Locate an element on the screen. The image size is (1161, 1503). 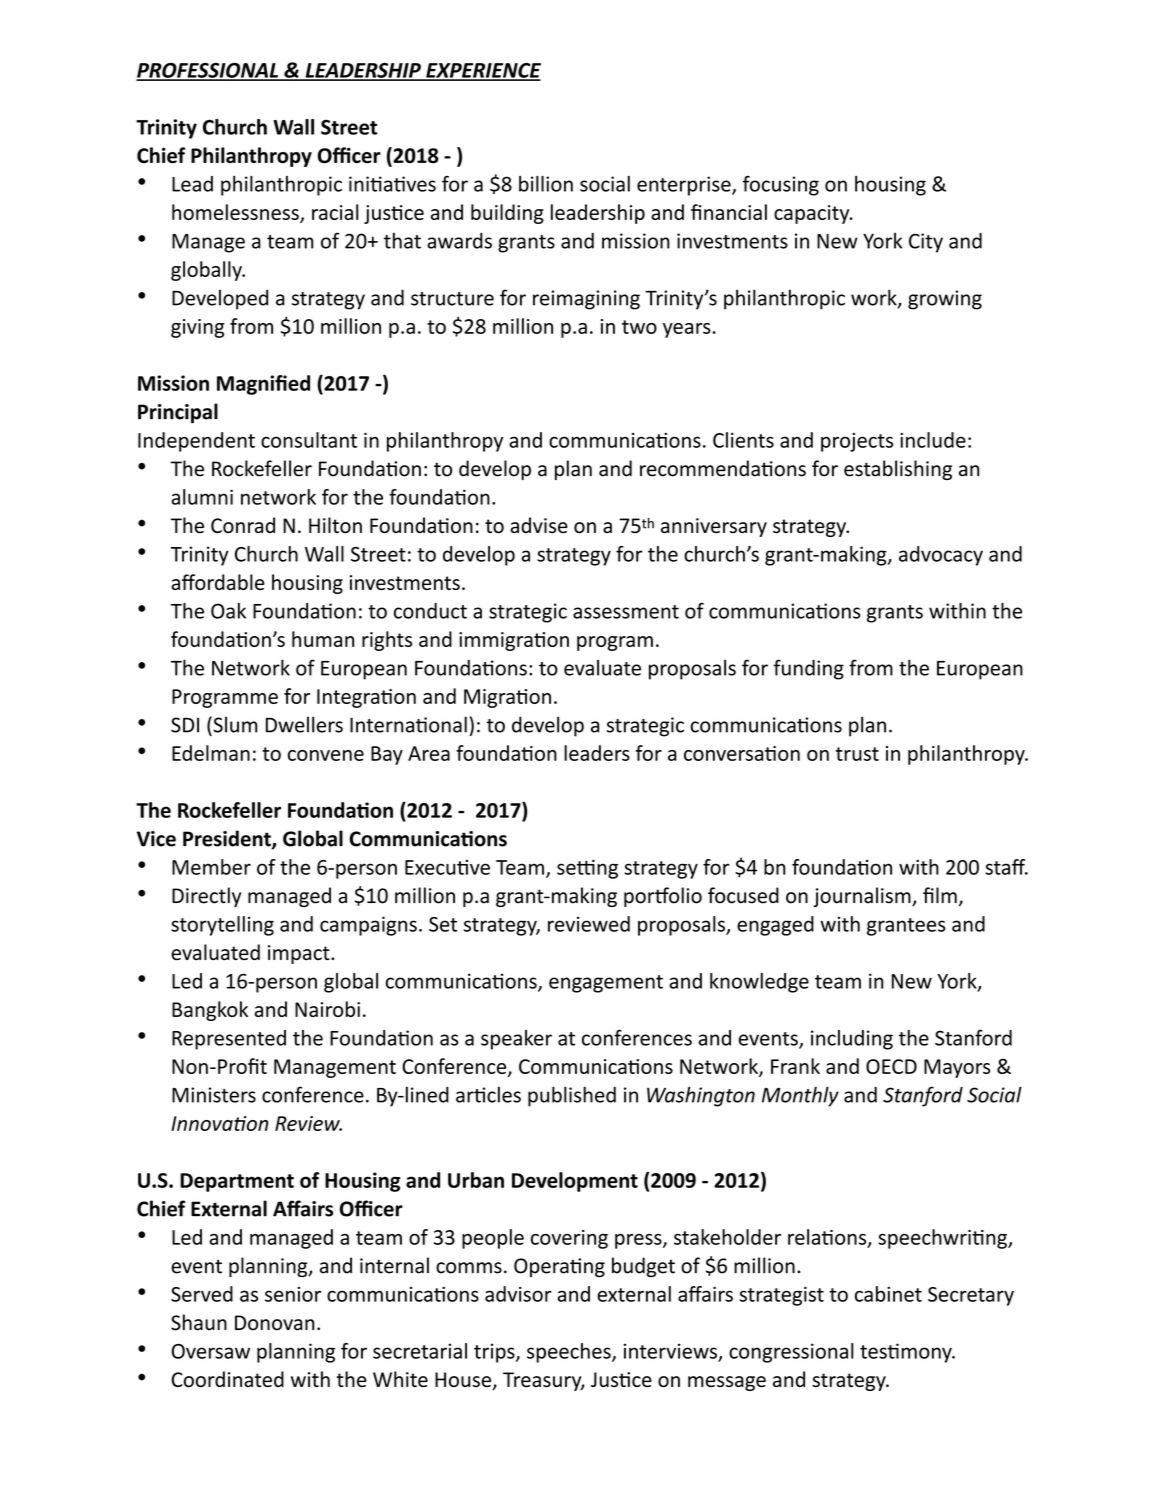
billion is located at coordinates (546, 184).
